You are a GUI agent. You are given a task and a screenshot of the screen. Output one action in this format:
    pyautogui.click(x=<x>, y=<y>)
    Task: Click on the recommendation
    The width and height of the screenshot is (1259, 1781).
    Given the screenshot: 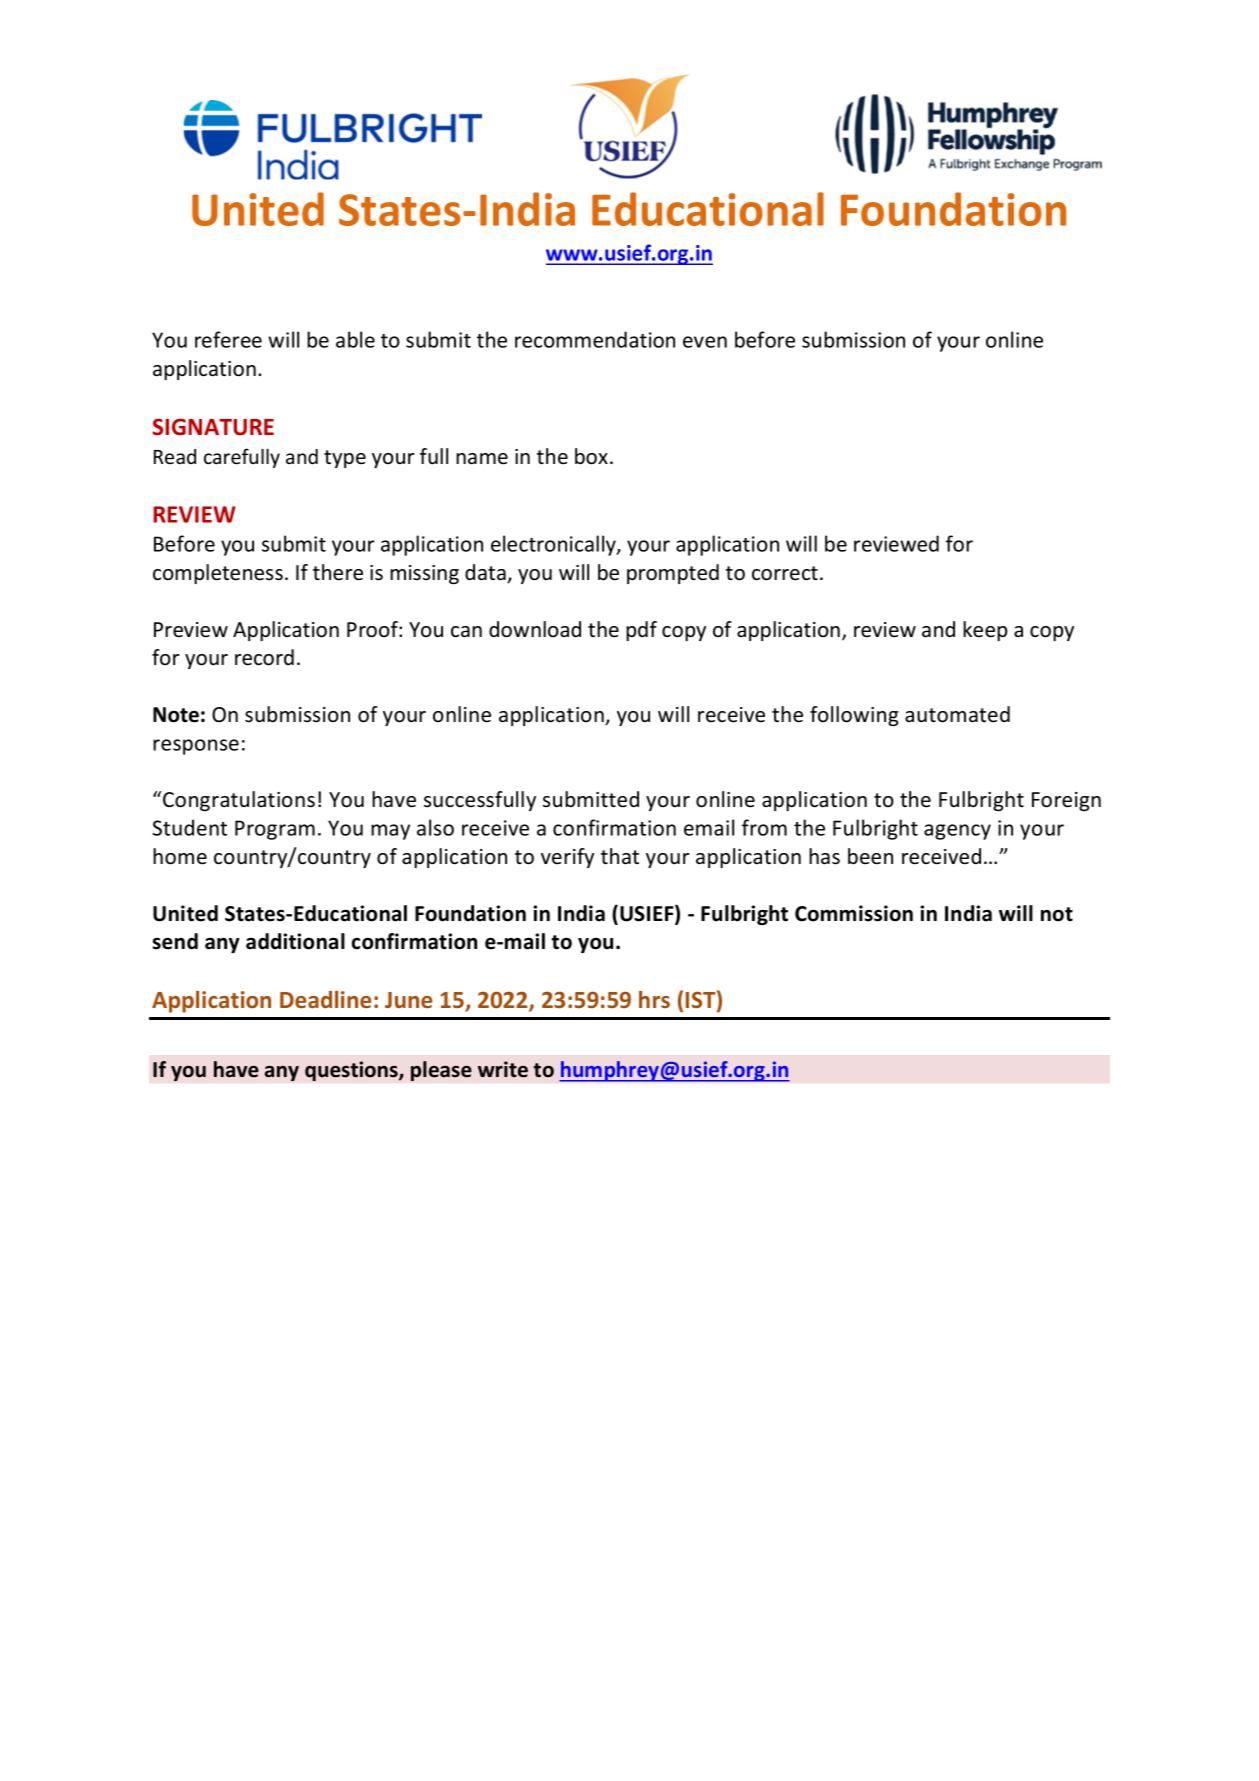 What is the action you would take?
    pyautogui.click(x=595, y=339)
